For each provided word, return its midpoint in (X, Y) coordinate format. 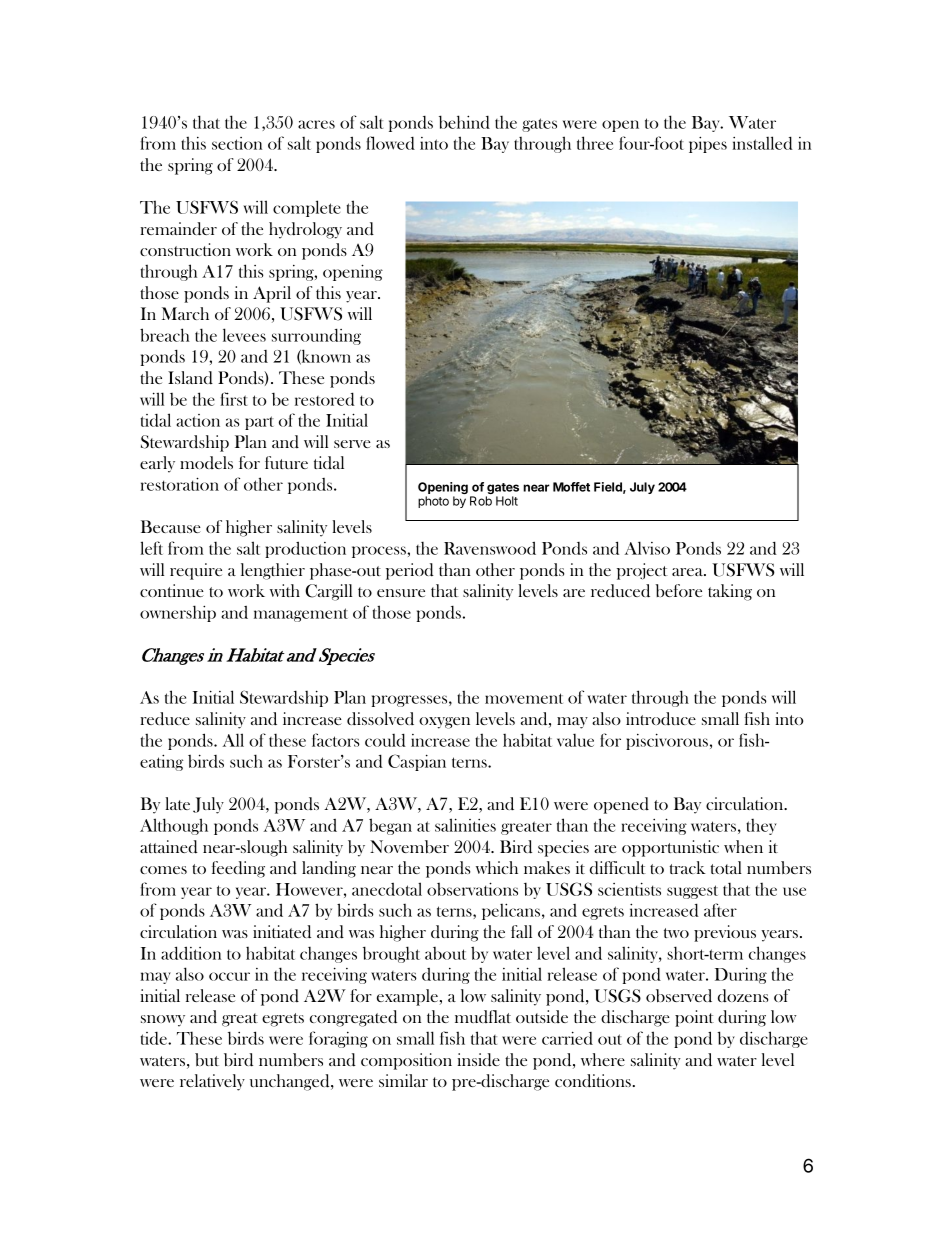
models (206, 462)
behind (464, 122)
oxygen (444, 723)
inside (478, 1060)
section (237, 143)
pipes (708, 144)
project (642, 571)
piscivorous (667, 741)
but (207, 1059)
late (177, 803)
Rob (481, 501)
